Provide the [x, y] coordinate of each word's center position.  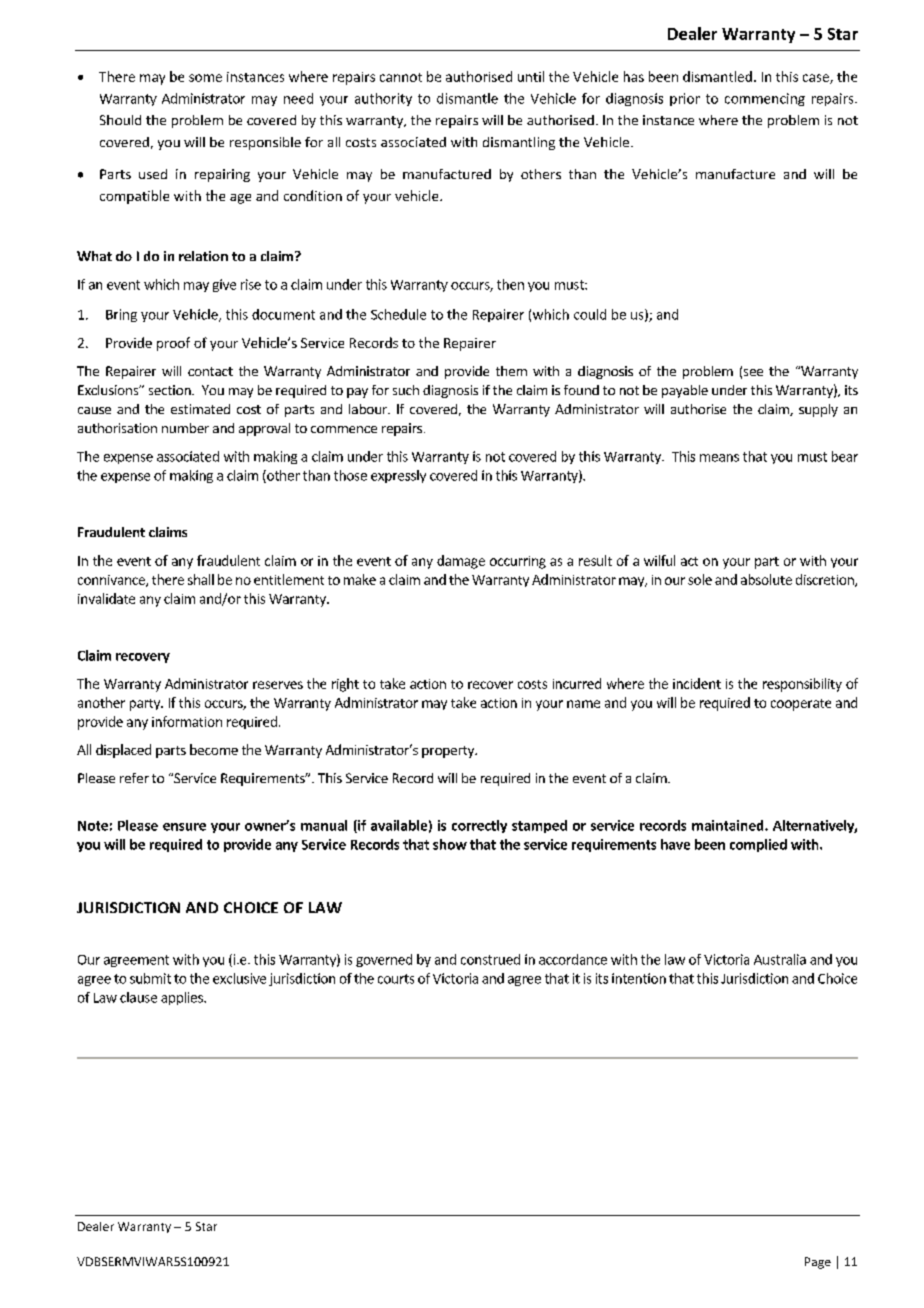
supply [818, 410]
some [205, 78]
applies [183, 998]
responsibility [802, 685]
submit [150, 978]
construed [490, 959]
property [449, 752]
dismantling [519, 143]
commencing [765, 99]
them [511, 371]
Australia [780, 959]
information [187, 721]
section [171, 390]
